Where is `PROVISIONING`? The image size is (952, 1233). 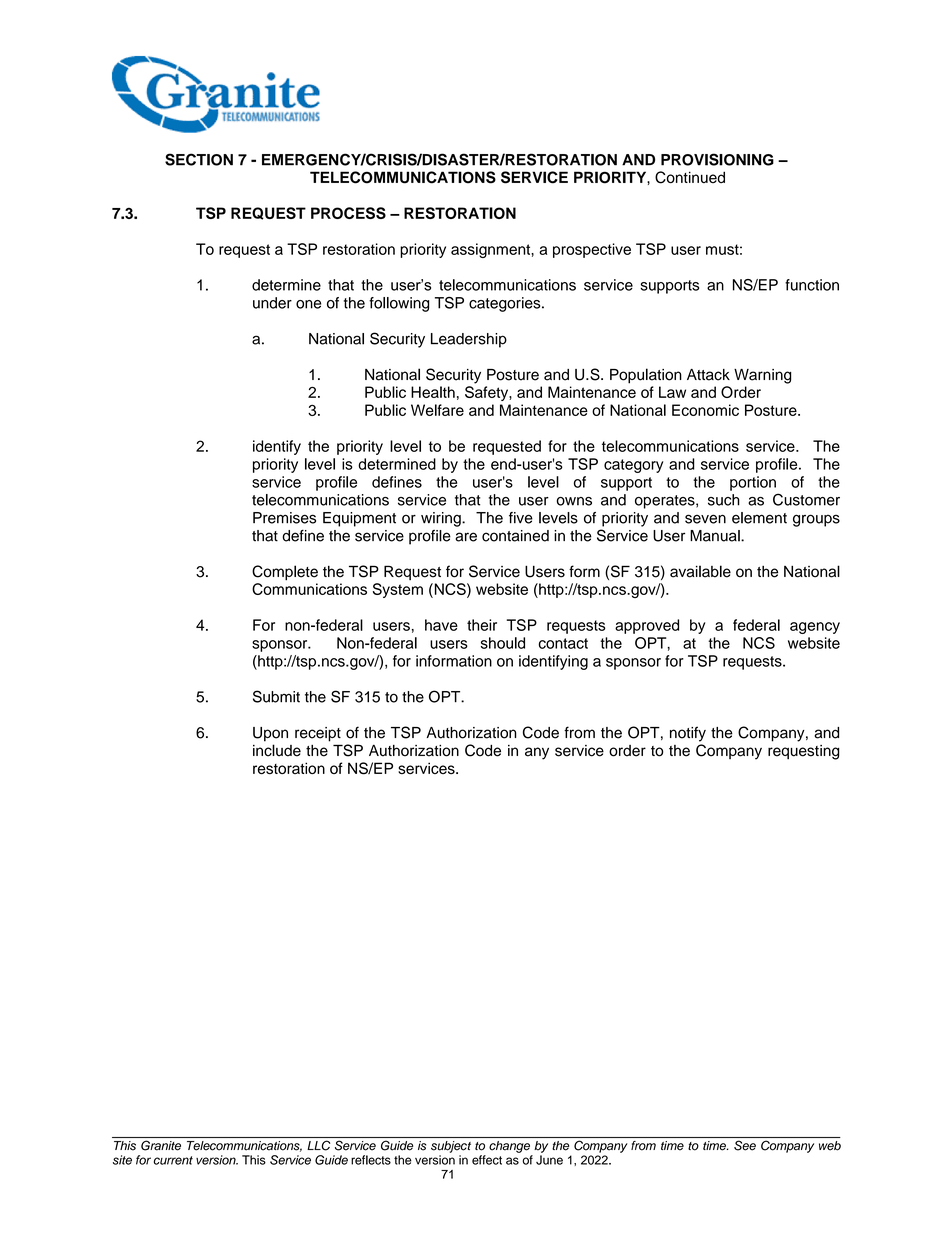 PROVISIONING is located at coordinates (717, 159).
